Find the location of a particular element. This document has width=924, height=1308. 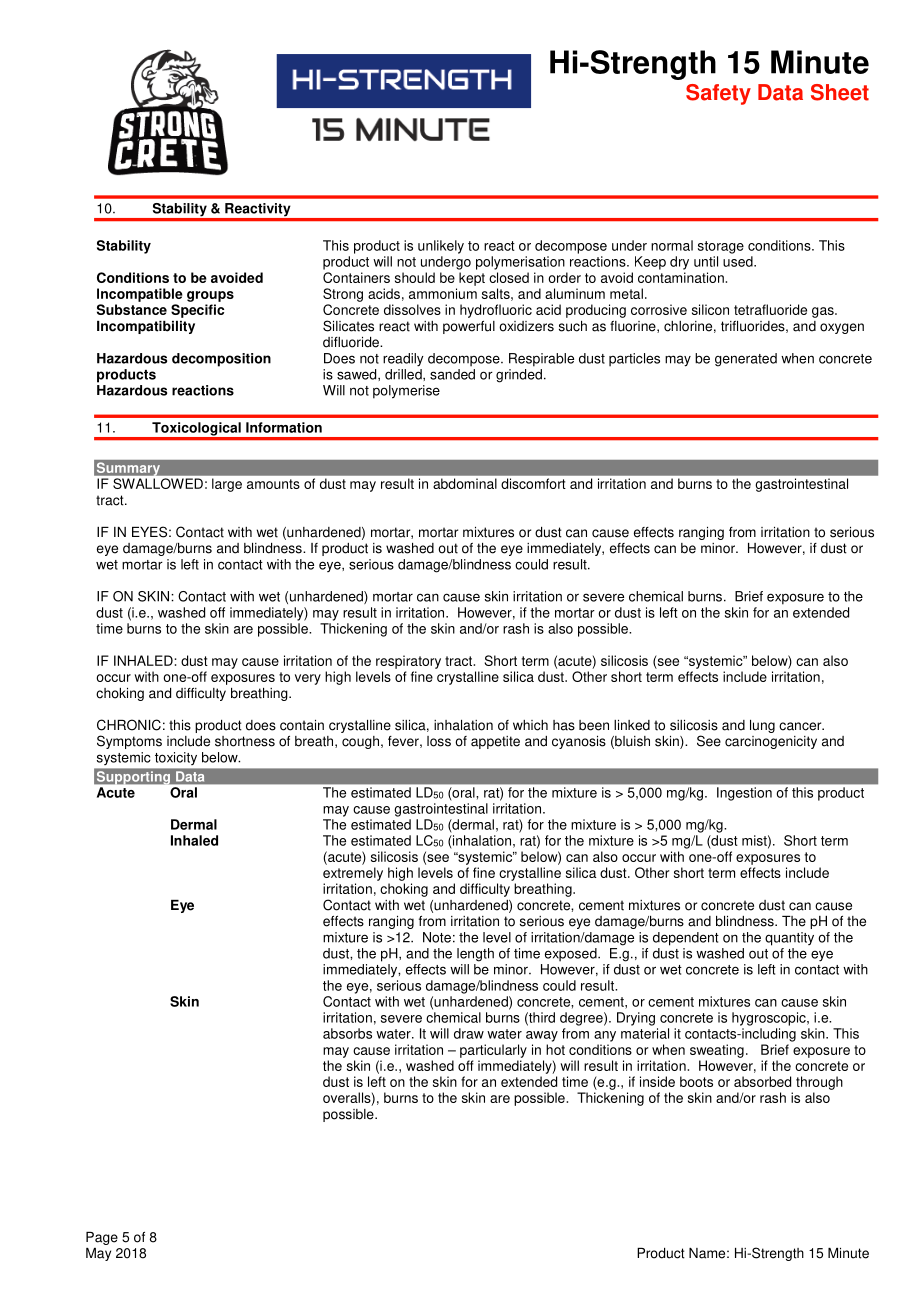

groups is located at coordinates (210, 296).
